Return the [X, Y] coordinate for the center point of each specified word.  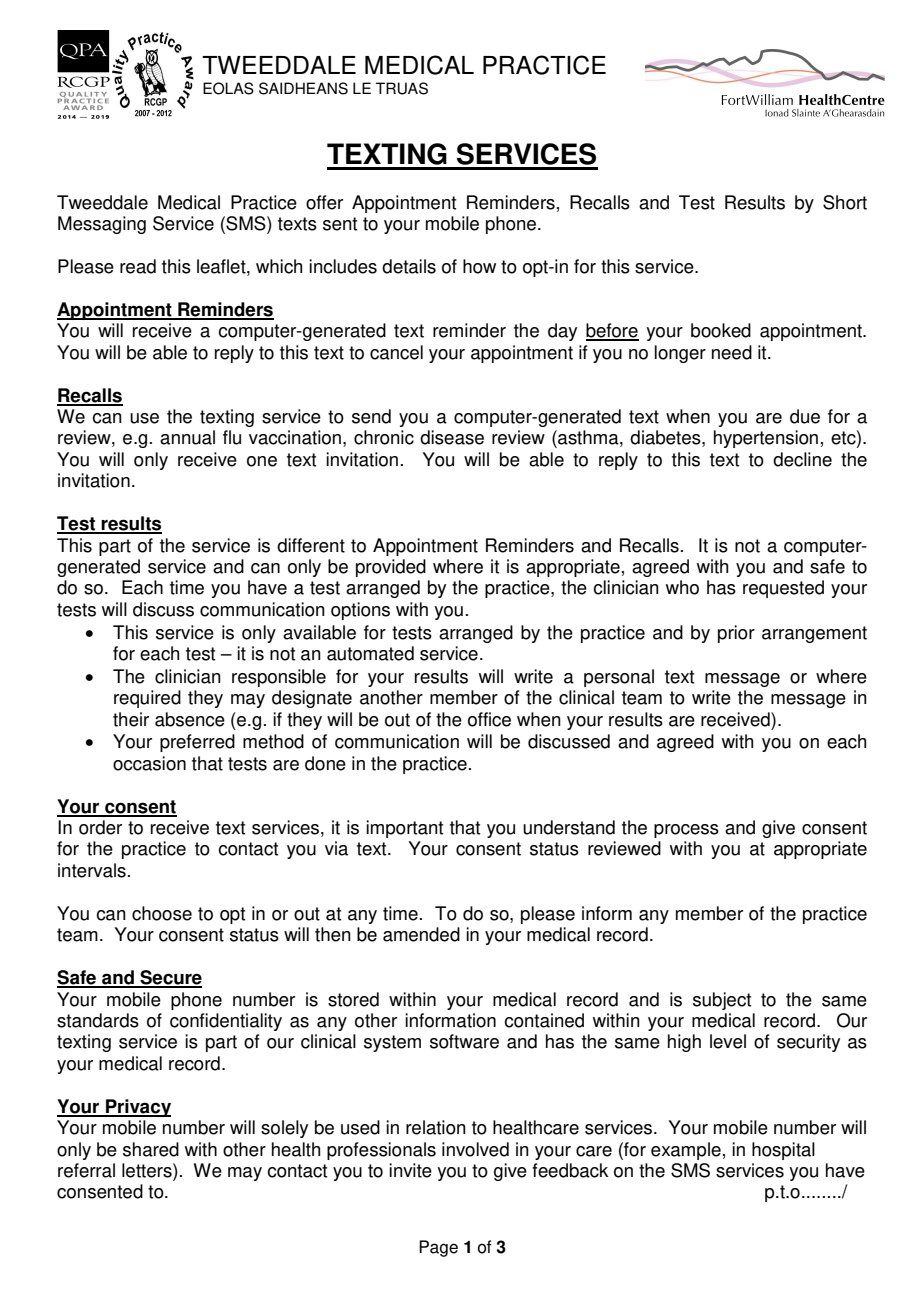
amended [421, 934]
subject [722, 1001]
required [147, 699]
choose [162, 913]
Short [845, 202]
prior [736, 634]
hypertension [766, 439]
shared [151, 1149]
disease [452, 437]
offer [324, 202]
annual [187, 437]
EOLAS [228, 88]
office [489, 719]
